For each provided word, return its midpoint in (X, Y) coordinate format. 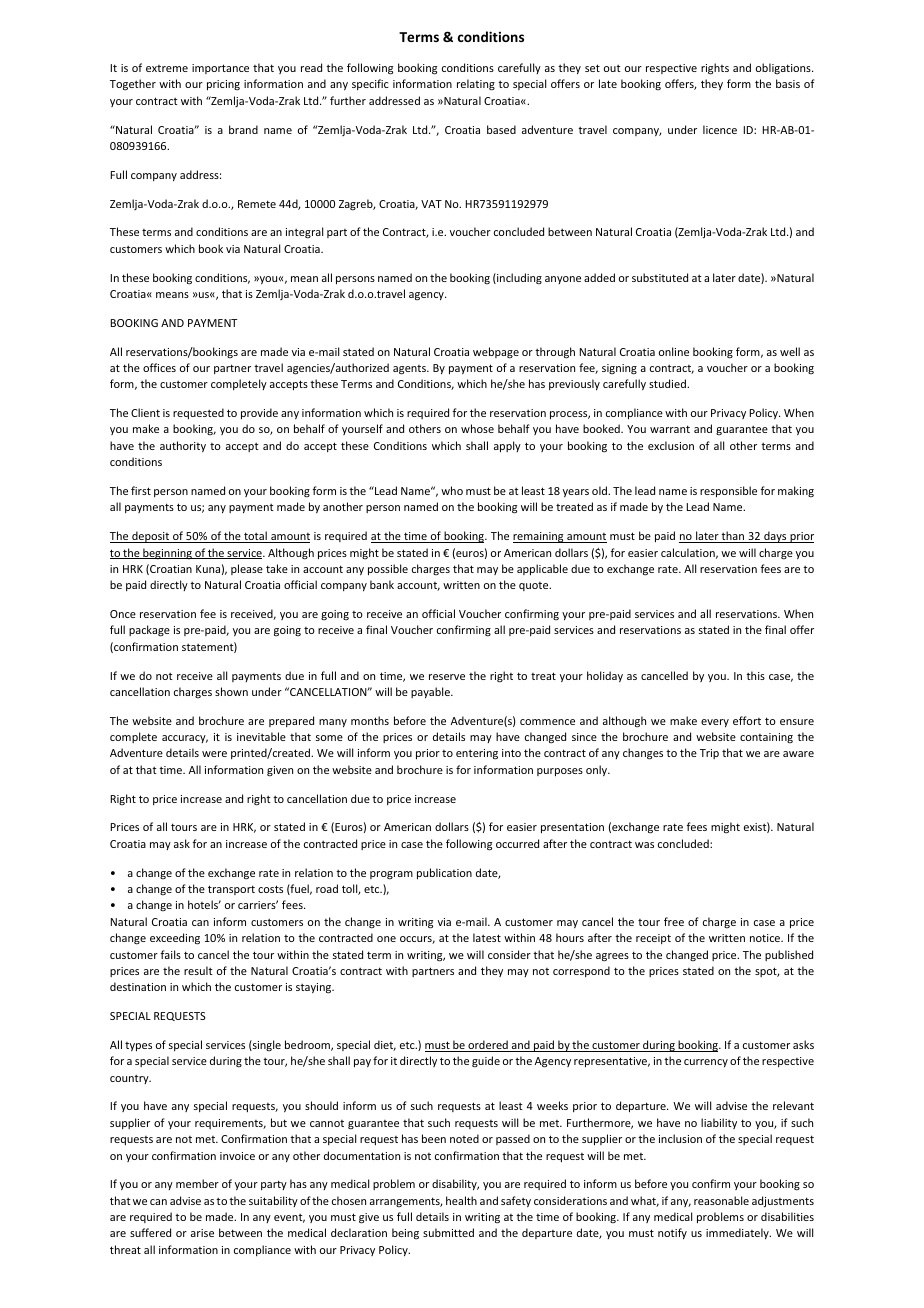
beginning (167, 554)
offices (159, 367)
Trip (709, 754)
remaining (539, 537)
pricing (223, 85)
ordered (488, 1046)
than (733, 537)
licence (720, 129)
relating (476, 85)
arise (202, 1233)
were (214, 754)
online (674, 351)
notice (766, 938)
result (198, 970)
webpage (496, 353)
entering (477, 754)
